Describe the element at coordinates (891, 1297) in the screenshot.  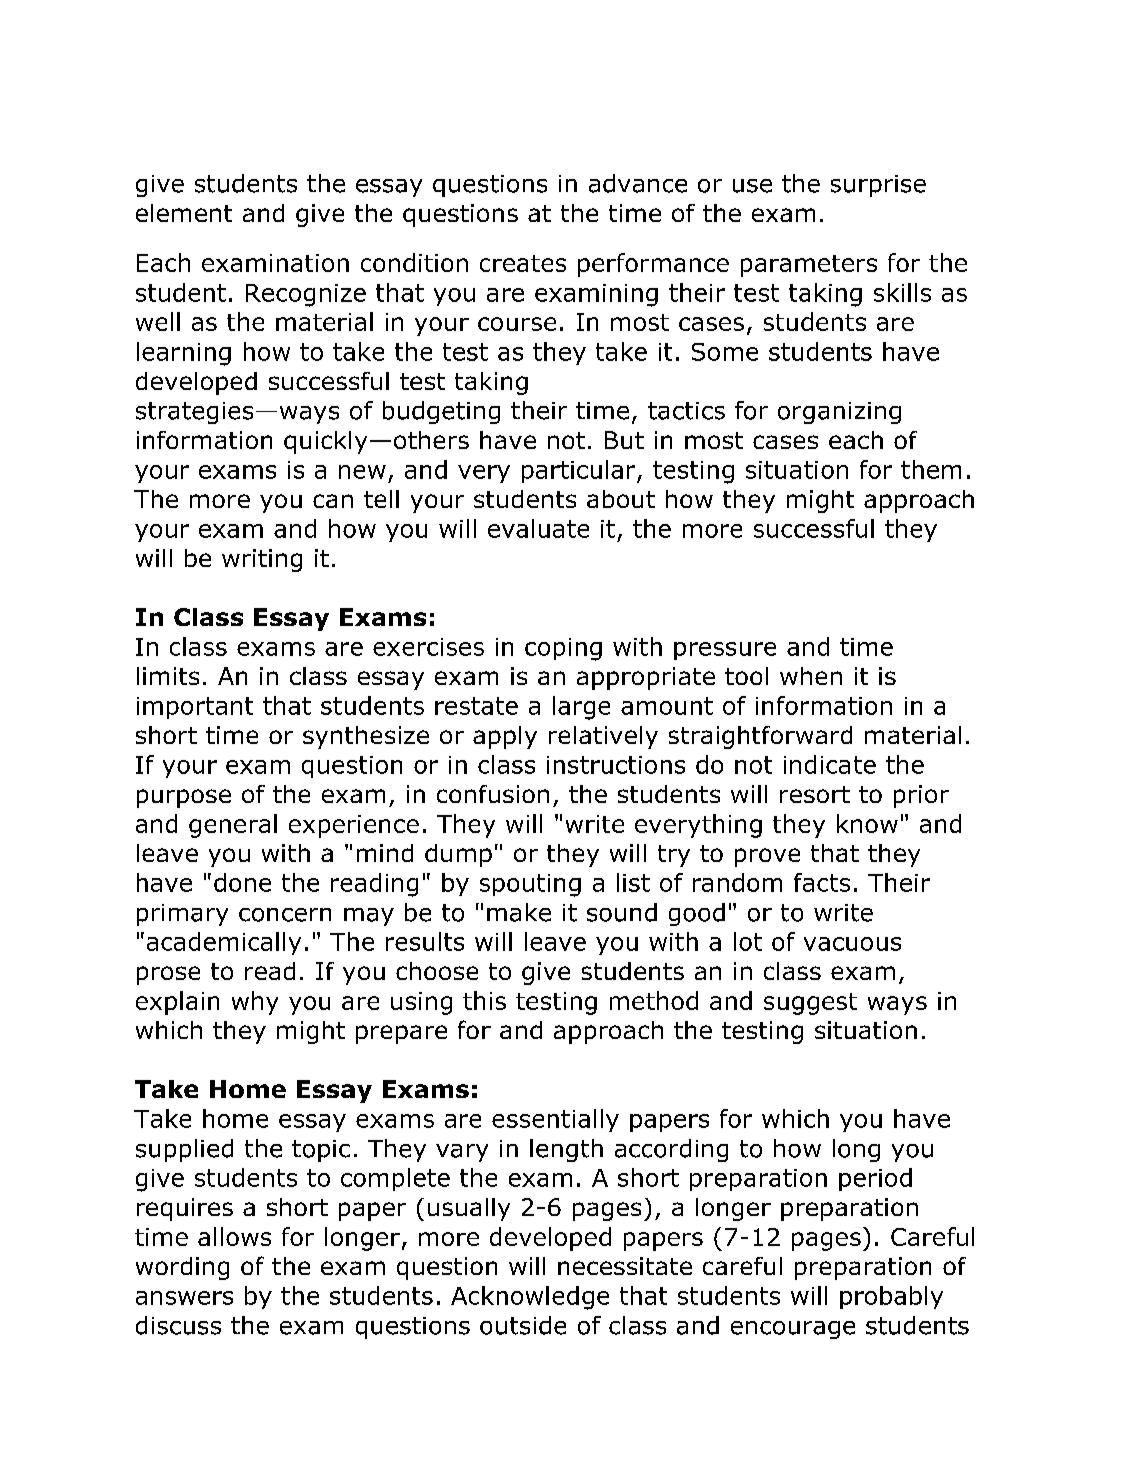
I see `probably` at that location.
